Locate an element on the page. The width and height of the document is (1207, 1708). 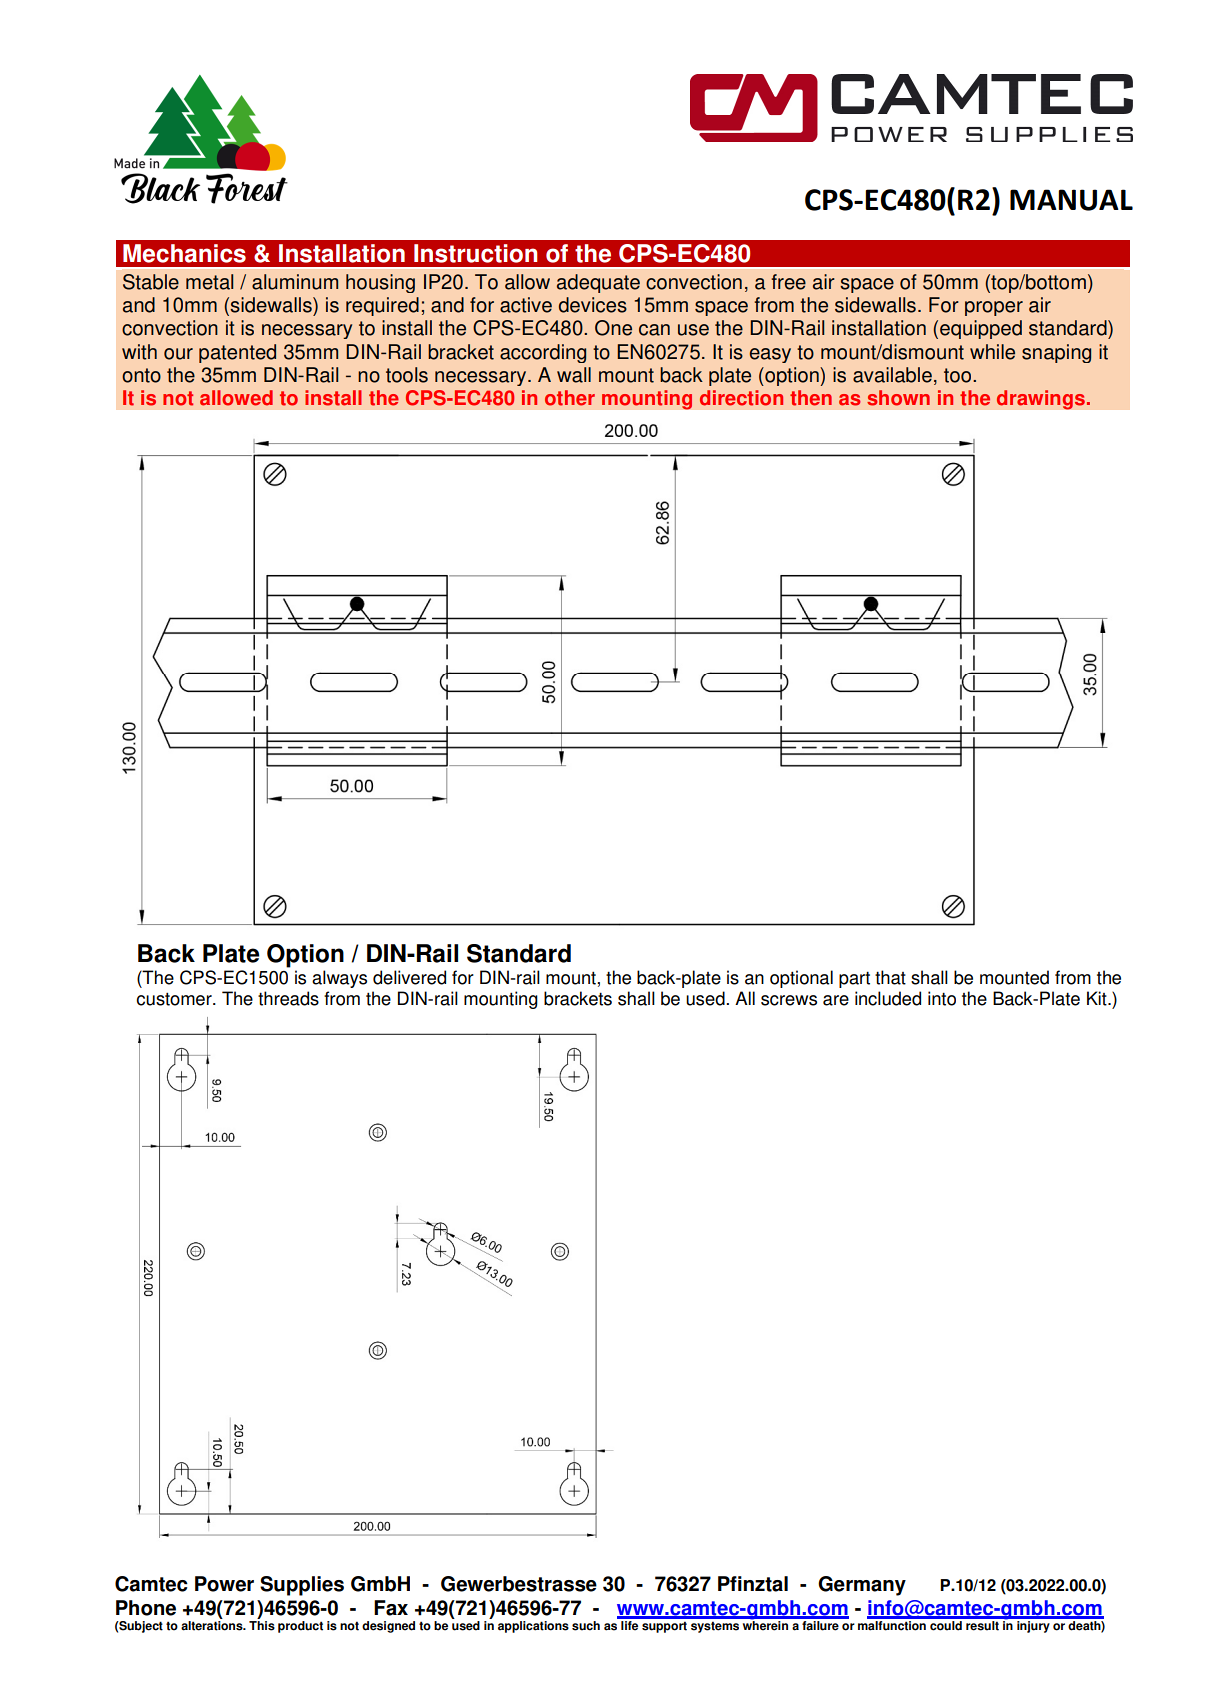
Power is located at coordinates (224, 1584).
